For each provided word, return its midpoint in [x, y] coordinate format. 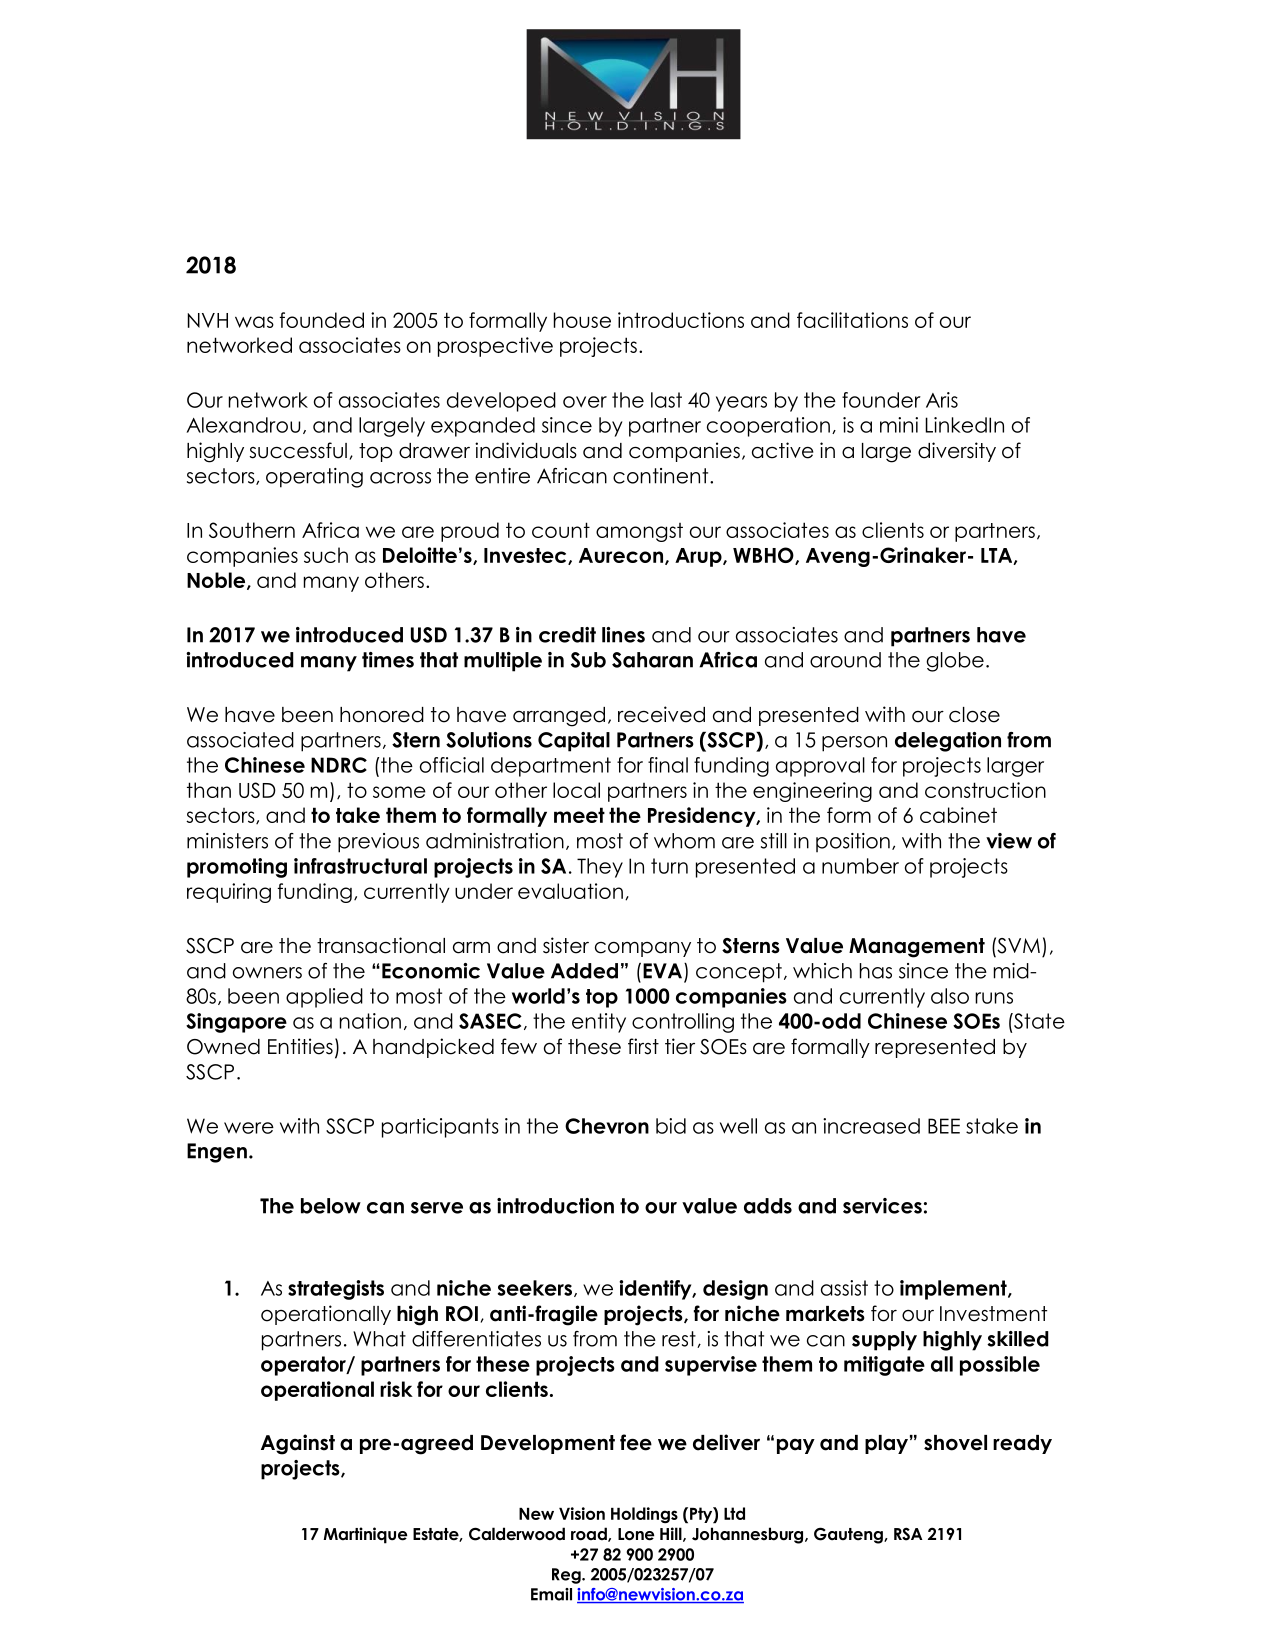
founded [321, 320]
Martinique [365, 1535]
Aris [942, 400]
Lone [636, 1534]
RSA [908, 1534]
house [582, 320]
